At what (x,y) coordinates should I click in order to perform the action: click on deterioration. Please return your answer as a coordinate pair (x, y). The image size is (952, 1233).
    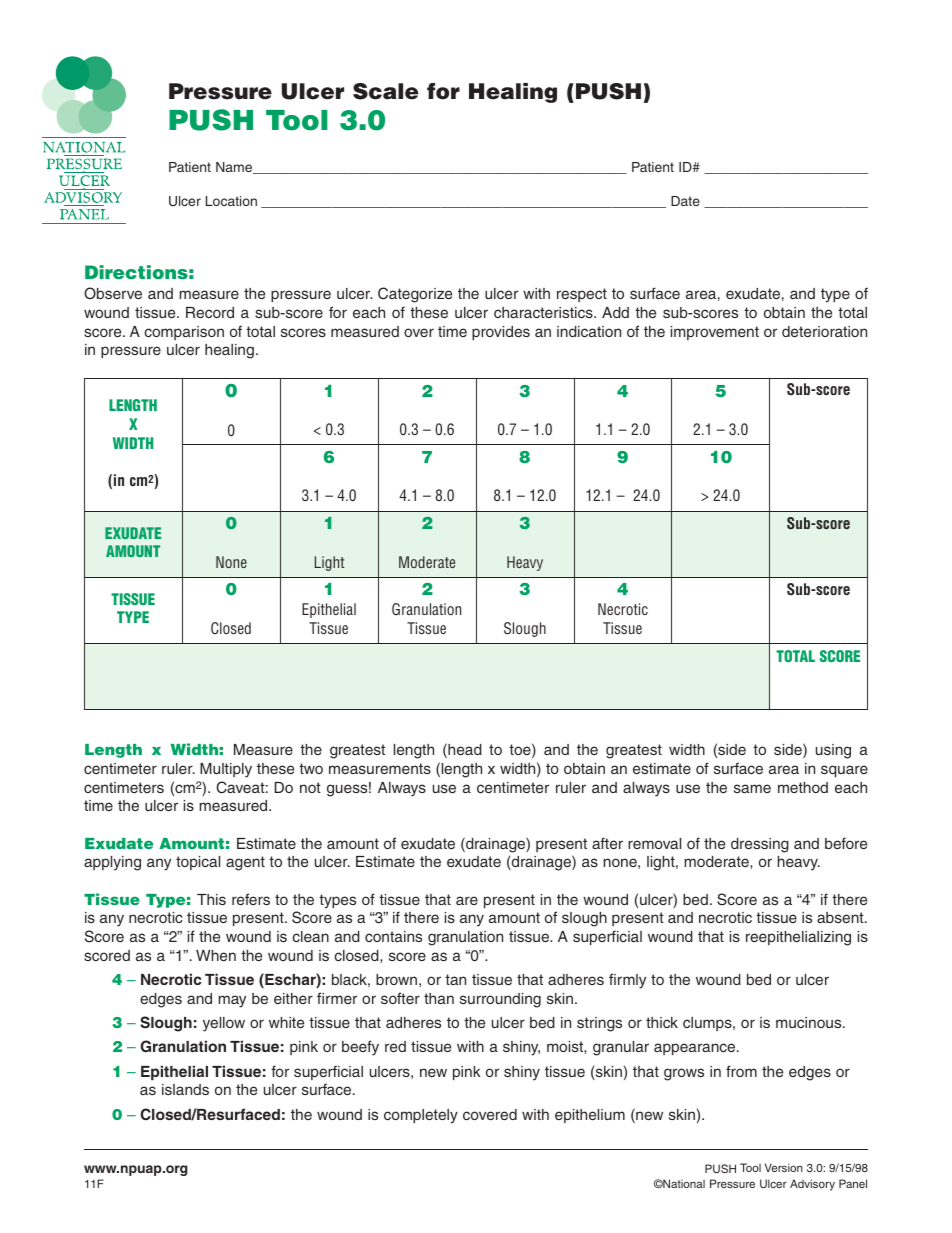
    Looking at the image, I should click on (824, 331).
